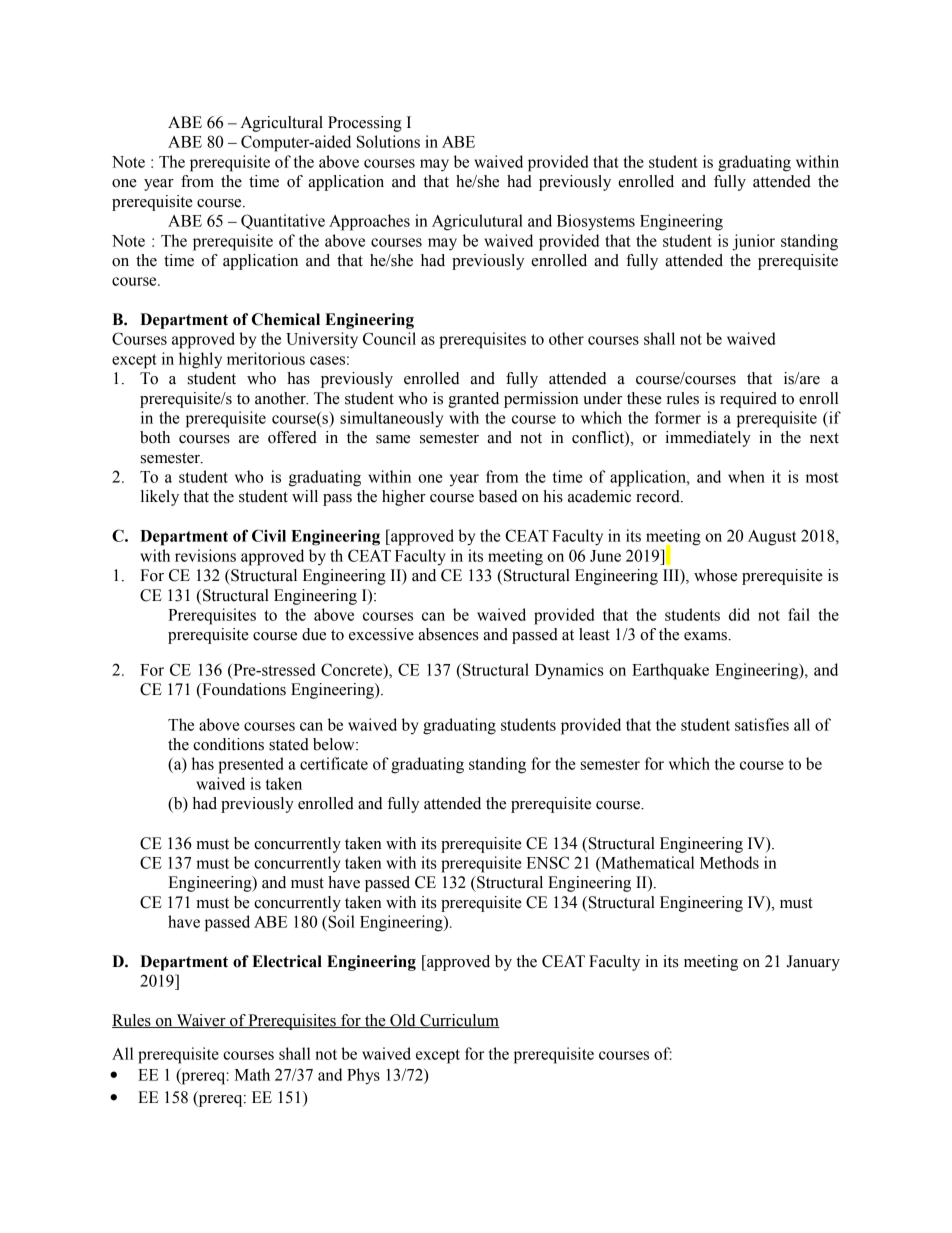 The height and width of the document is (1233, 952). I want to click on January, so click(813, 963).
